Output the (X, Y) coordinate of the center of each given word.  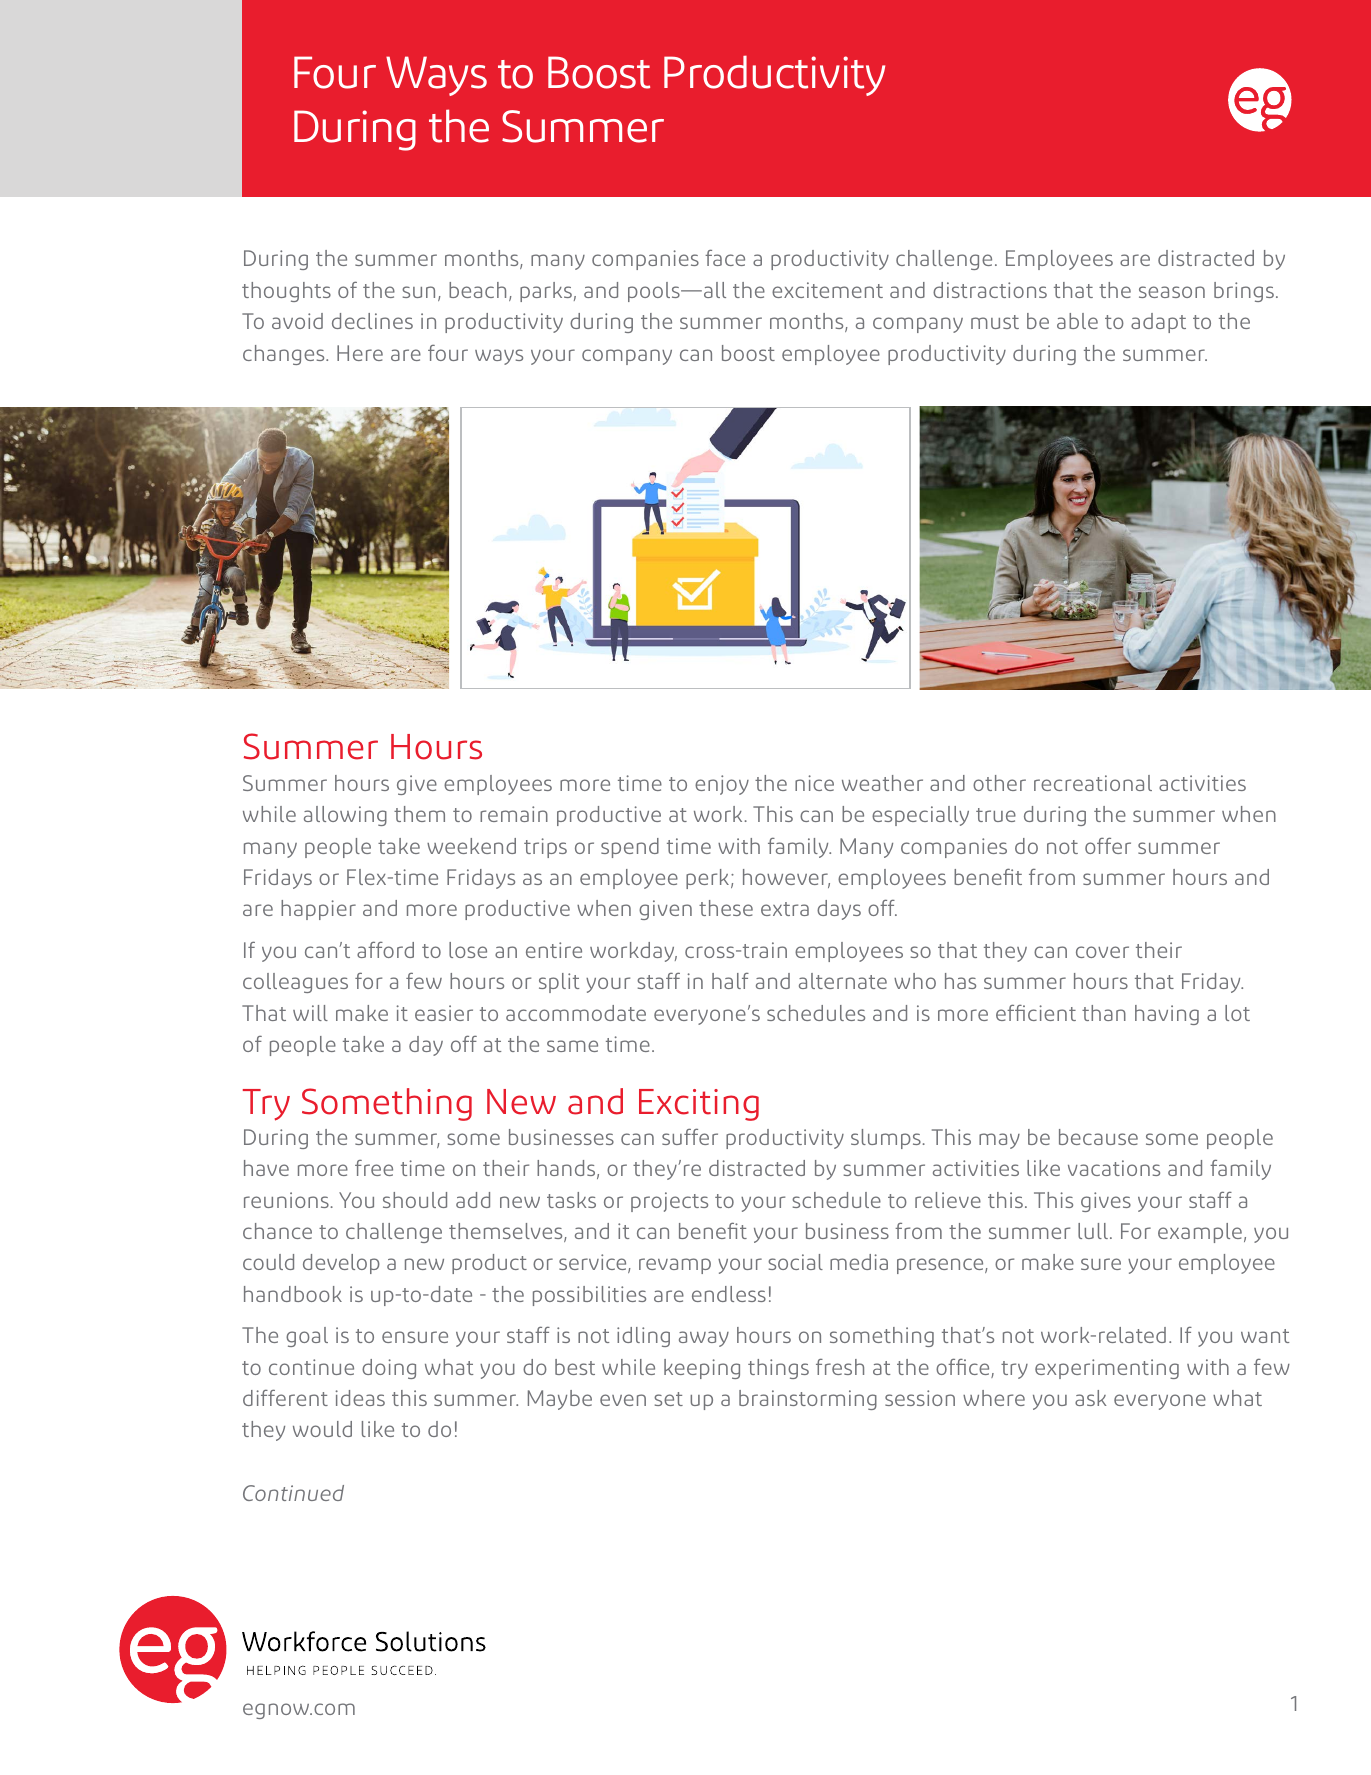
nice (814, 783)
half (730, 981)
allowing (345, 816)
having (1167, 1015)
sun (418, 292)
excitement (827, 290)
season (1172, 292)
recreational (1093, 783)
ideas (360, 1398)
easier (444, 1013)
